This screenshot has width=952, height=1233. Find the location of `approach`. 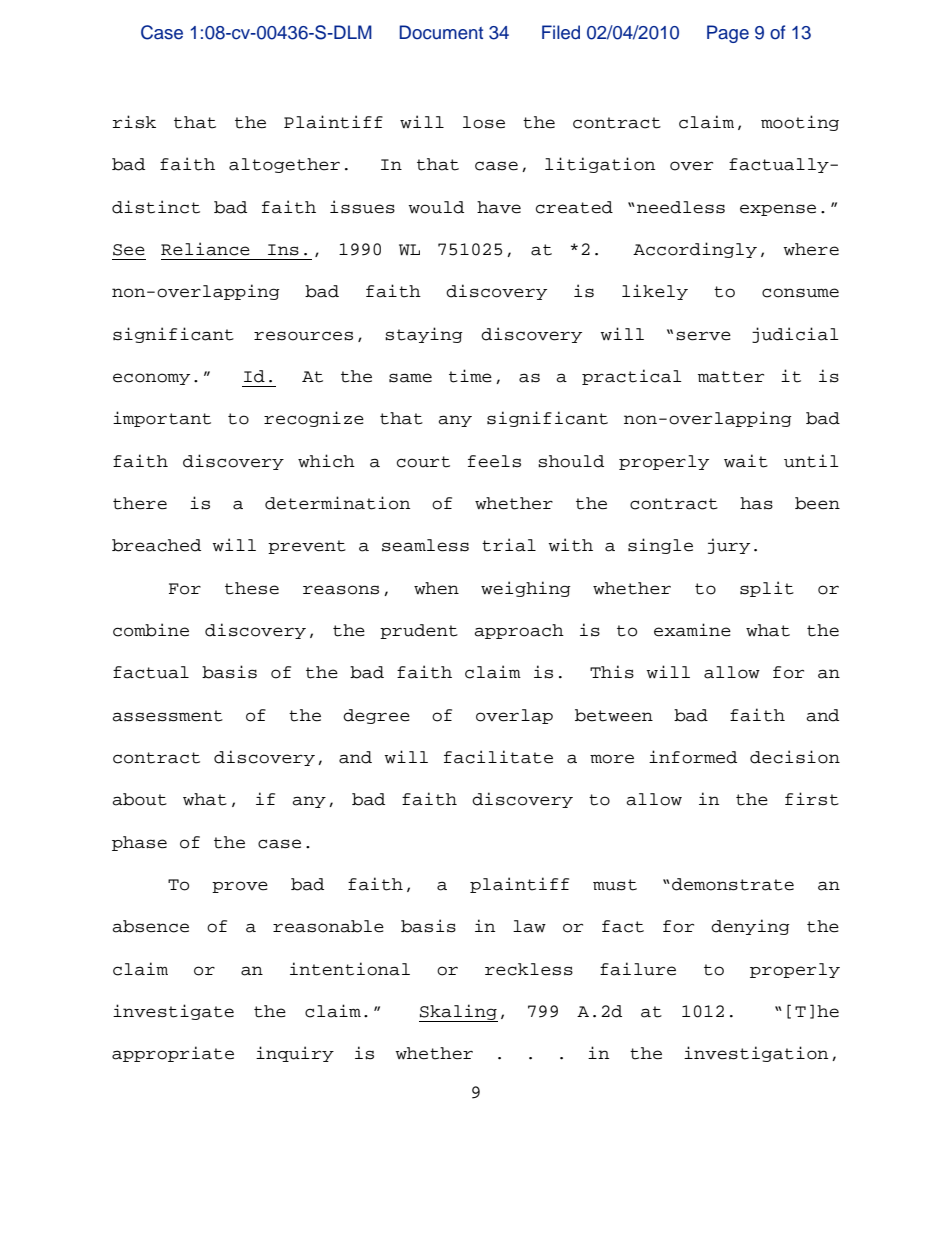

approach is located at coordinates (519, 631).
